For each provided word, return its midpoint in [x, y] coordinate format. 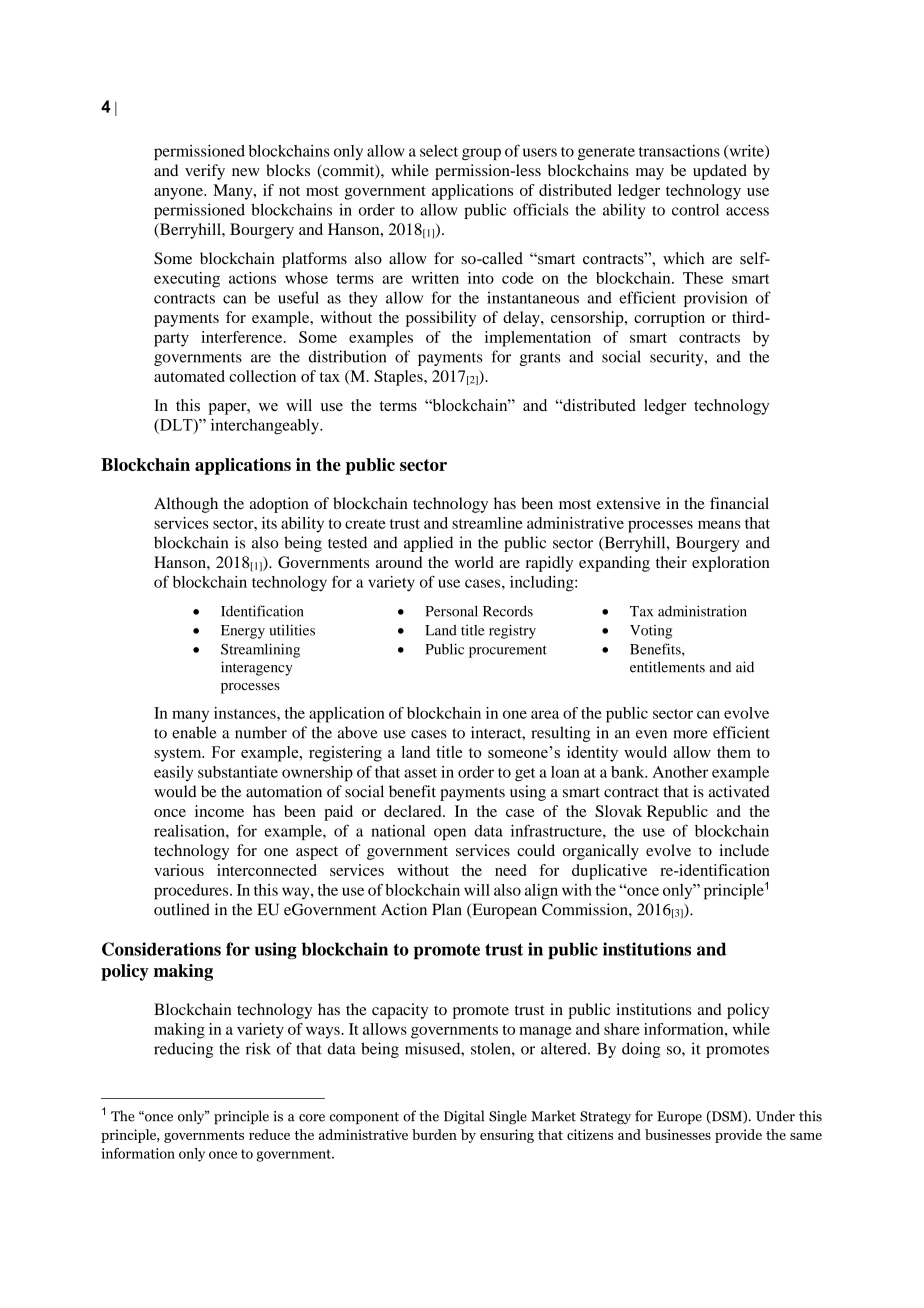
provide [738, 1136]
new [246, 172]
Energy [243, 632]
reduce [269, 1134]
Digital [464, 1117]
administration [702, 611]
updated [720, 172]
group [481, 154]
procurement [508, 651]
